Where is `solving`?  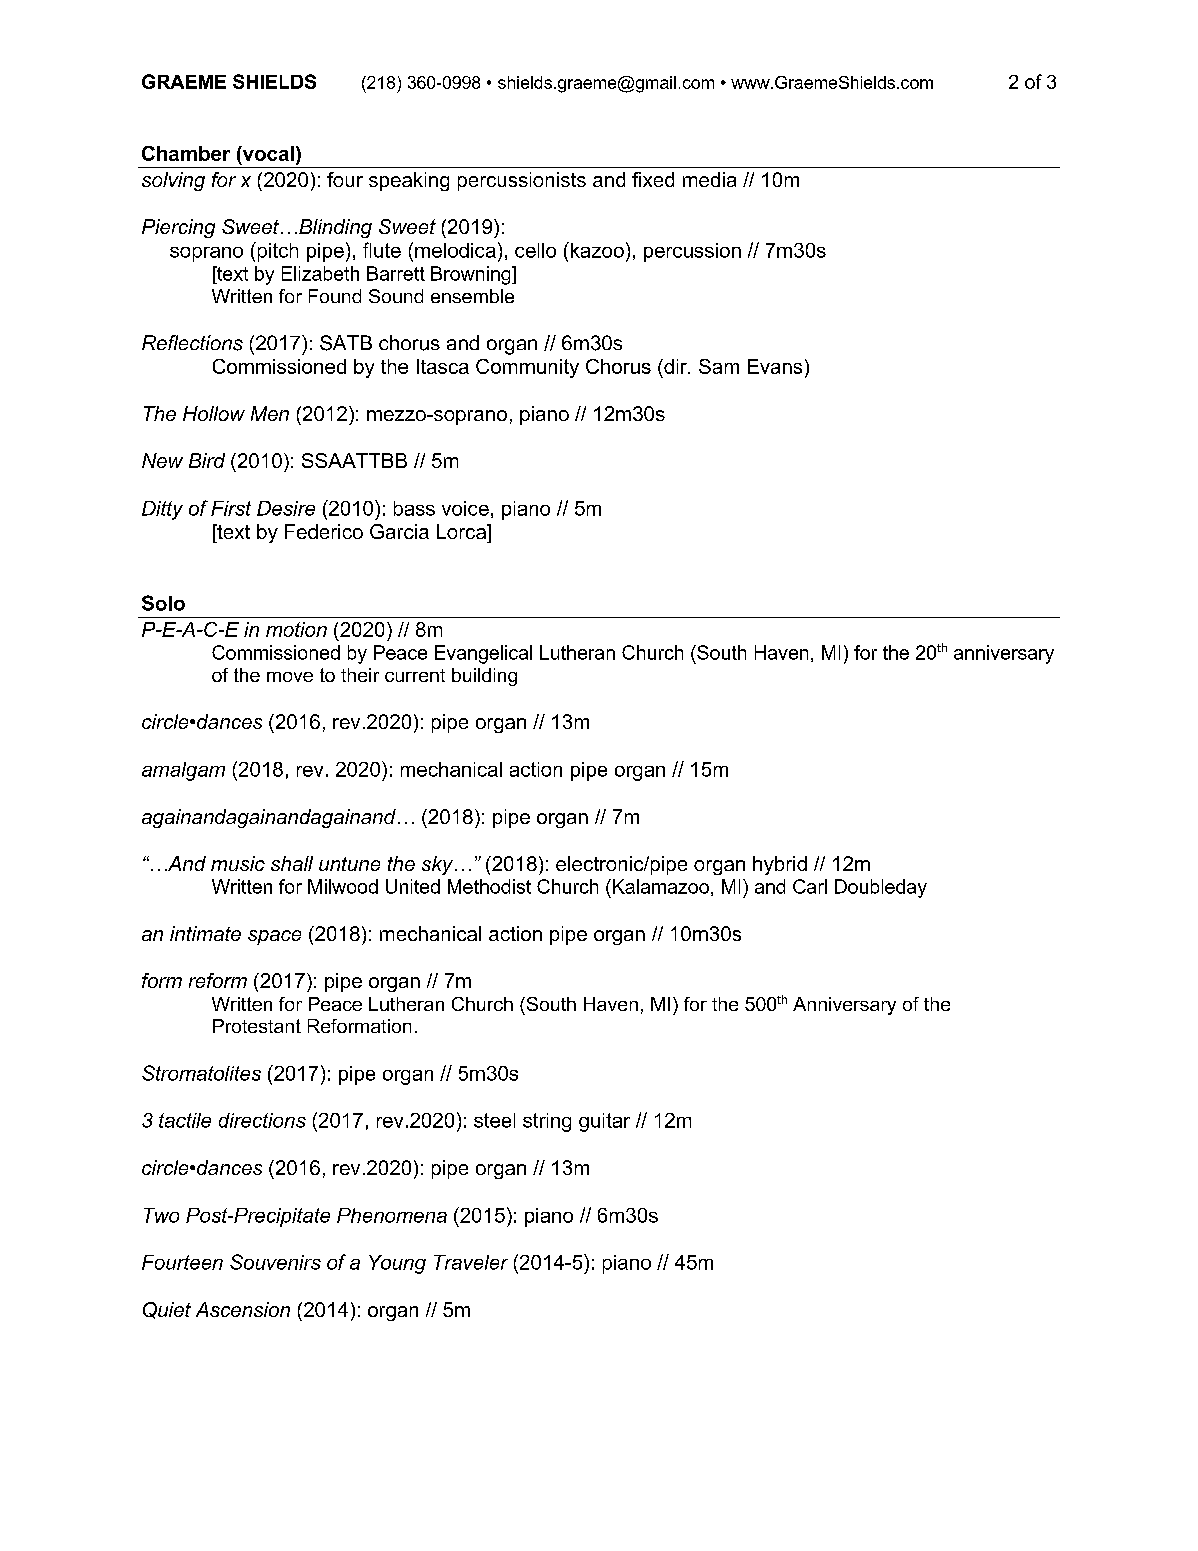 solving is located at coordinates (173, 181).
